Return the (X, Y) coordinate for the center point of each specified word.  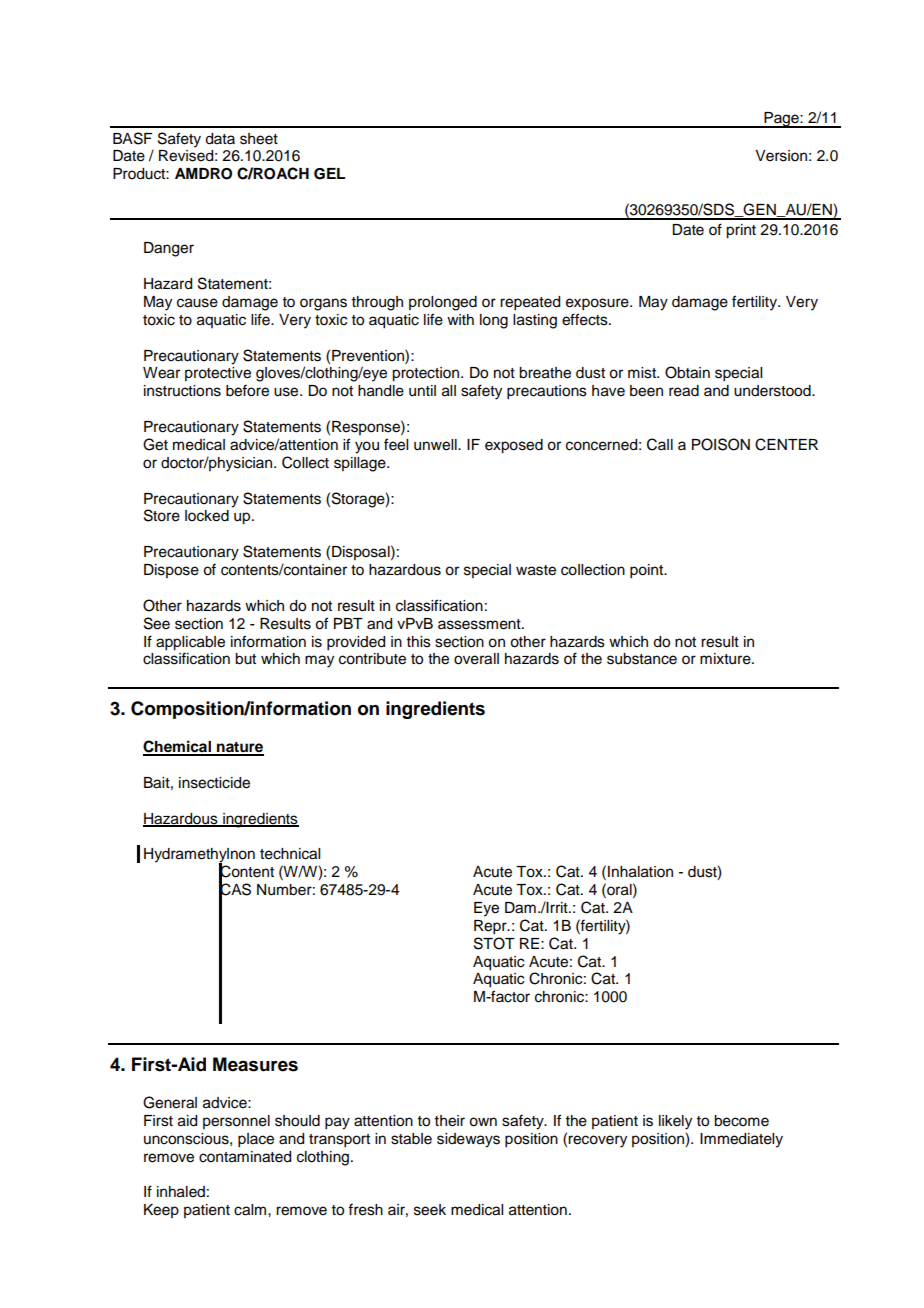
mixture (726, 659)
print (741, 231)
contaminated (245, 1157)
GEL (329, 174)
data (220, 139)
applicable (190, 643)
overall (476, 659)
